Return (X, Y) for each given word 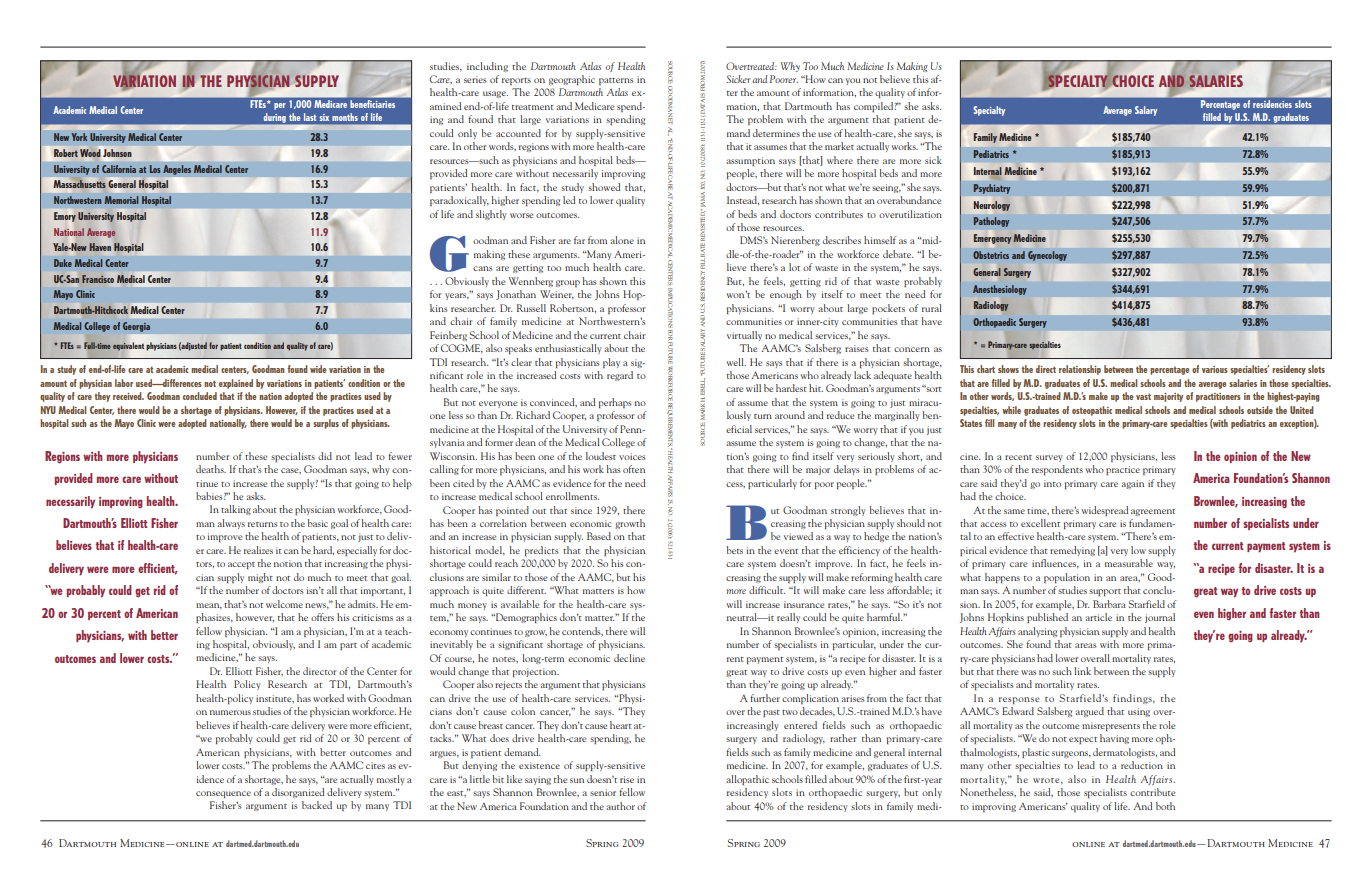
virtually (744, 336)
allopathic (747, 780)
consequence (223, 794)
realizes (258, 550)
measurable (1129, 563)
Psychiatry (992, 189)
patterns (616, 81)
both (1165, 806)
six (324, 117)
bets (734, 550)
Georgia (136, 327)
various (1215, 369)
